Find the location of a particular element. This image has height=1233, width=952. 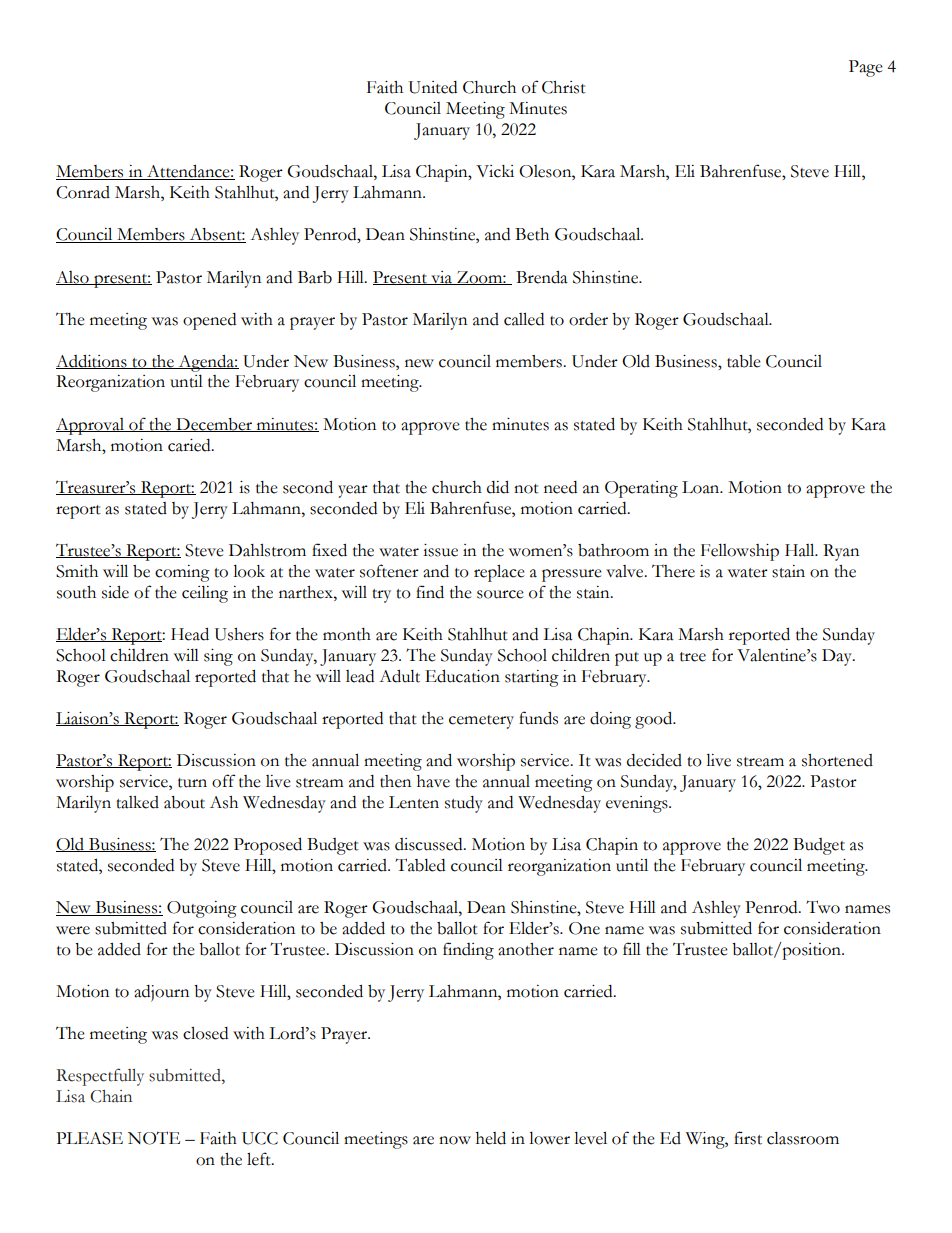

United is located at coordinates (433, 87).
